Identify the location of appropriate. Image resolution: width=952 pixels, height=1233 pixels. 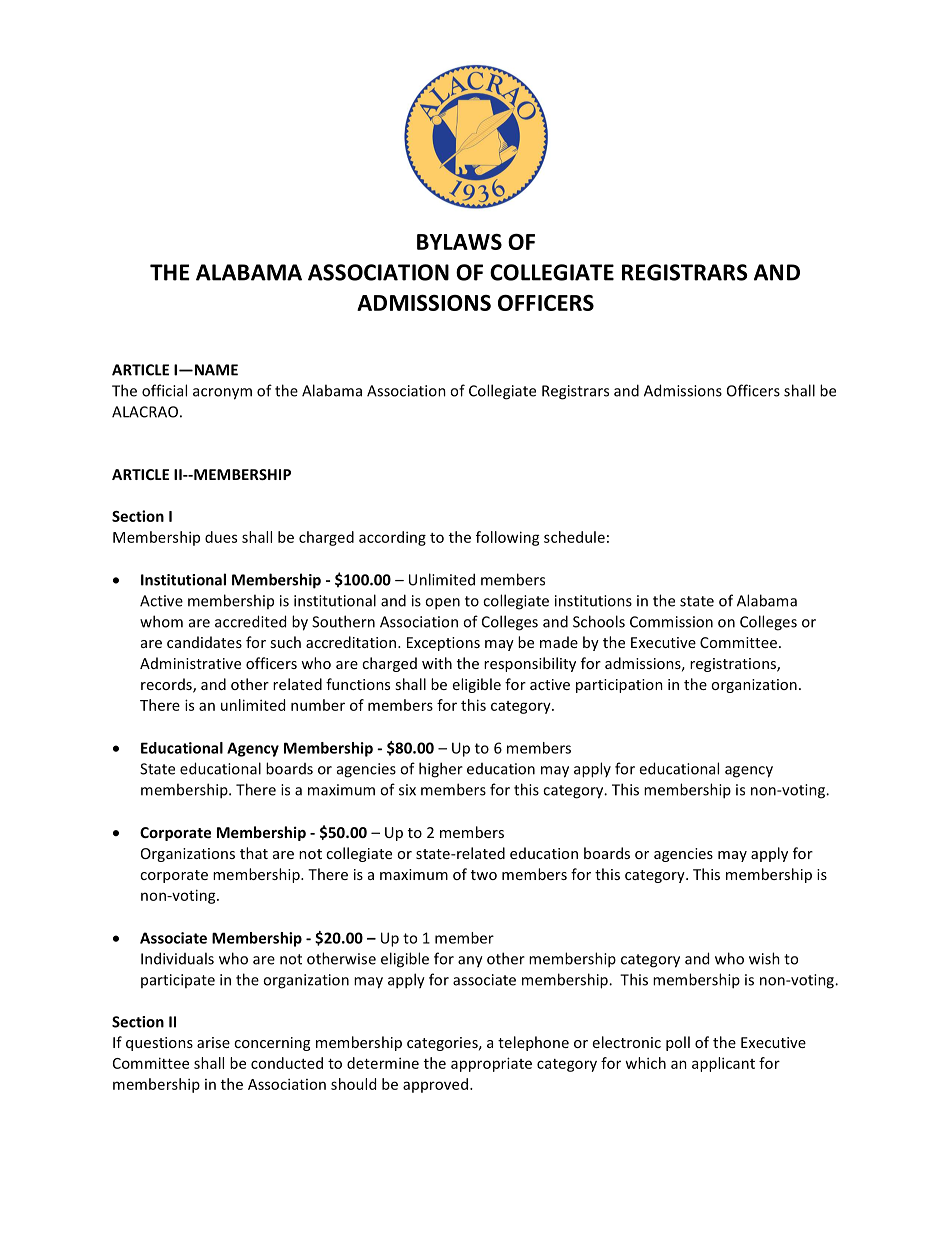
(491, 1064).
